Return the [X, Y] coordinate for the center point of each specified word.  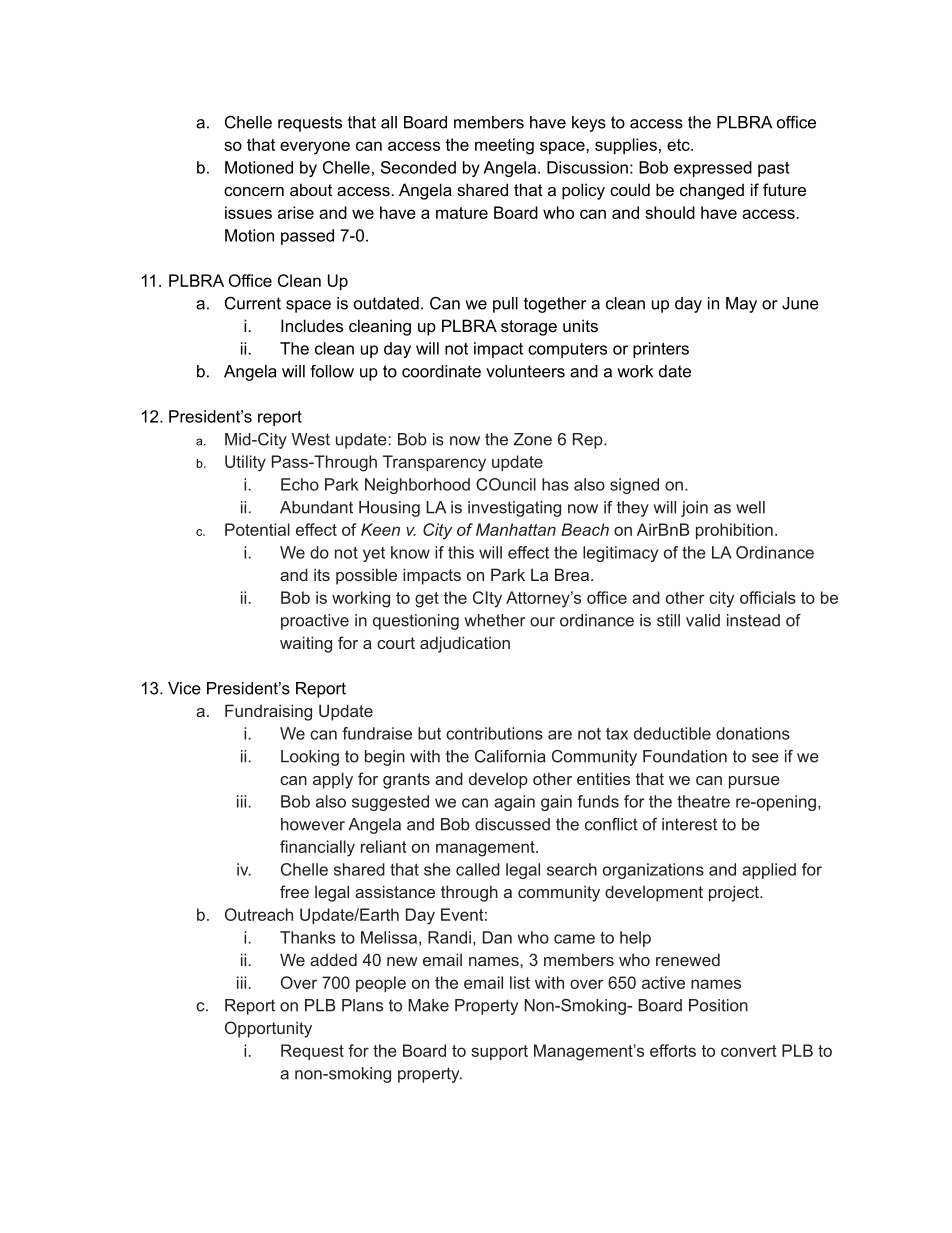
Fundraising [268, 712]
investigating [514, 509]
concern [254, 191]
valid [703, 620]
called [478, 869]
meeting [504, 146]
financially [317, 848]
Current [253, 303]
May [741, 305]
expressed [713, 169]
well [750, 507]
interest [689, 824]
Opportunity [268, 1029]
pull [505, 305]
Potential [257, 529]
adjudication [465, 644]
